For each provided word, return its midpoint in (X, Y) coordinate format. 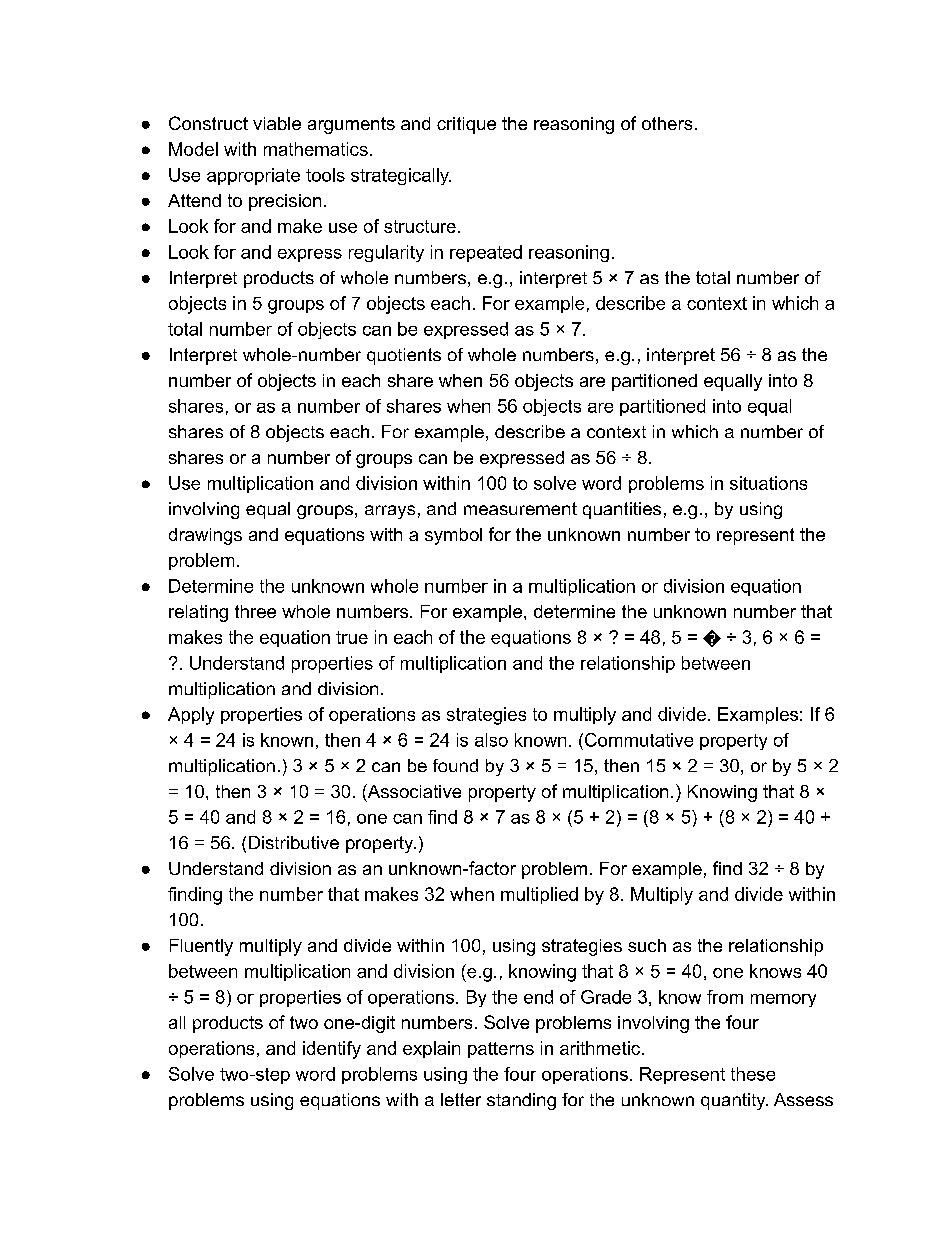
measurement (520, 508)
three (255, 611)
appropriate (253, 176)
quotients (404, 356)
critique (466, 125)
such (647, 945)
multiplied (539, 895)
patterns (501, 1050)
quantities (622, 510)
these (753, 1074)
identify (332, 1050)
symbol (453, 536)
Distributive (294, 842)
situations (768, 483)
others (667, 123)
